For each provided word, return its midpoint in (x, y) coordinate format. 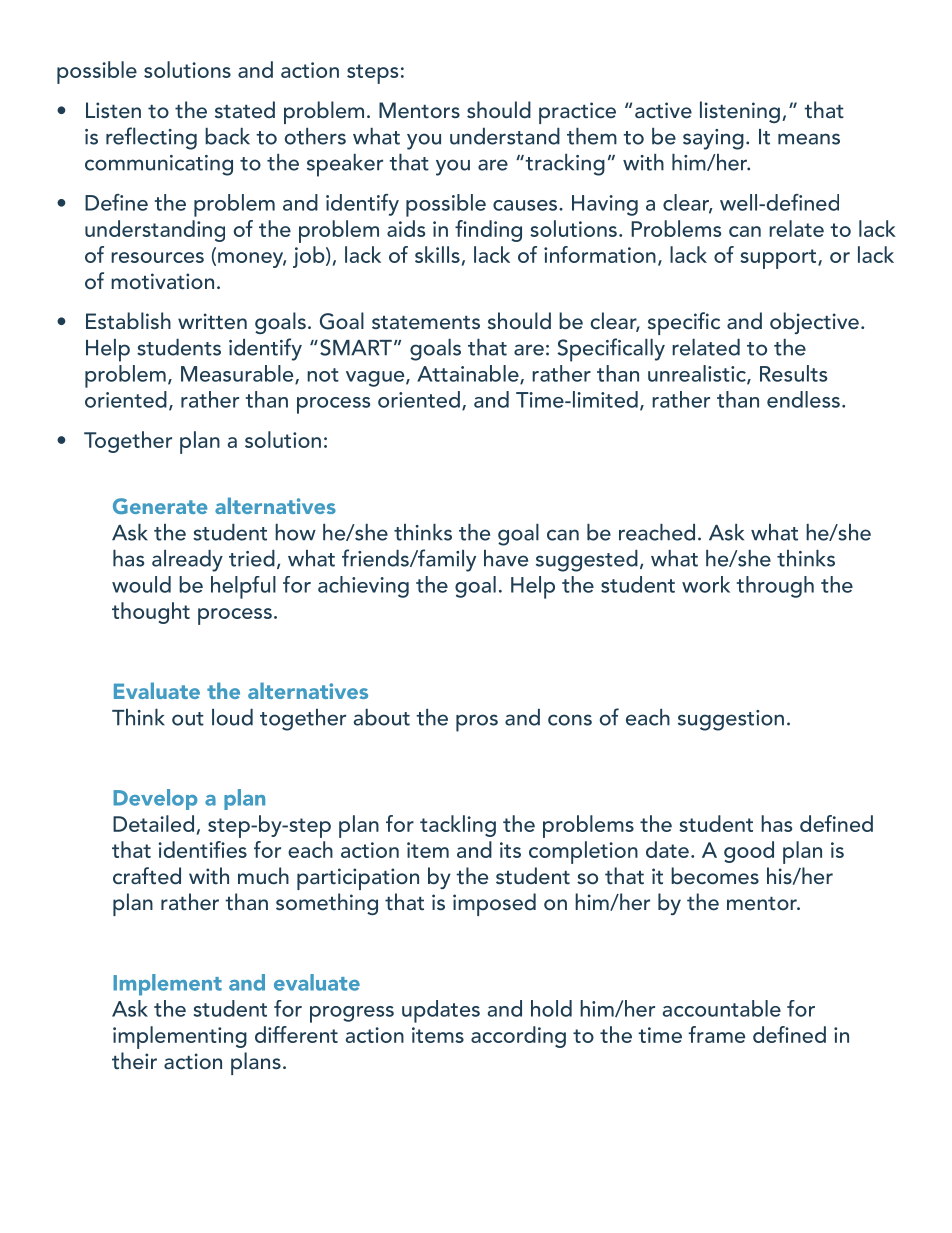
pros (477, 723)
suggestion (731, 720)
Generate (160, 506)
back (227, 136)
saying (713, 139)
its (510, 850)
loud (232, 717)
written (212, 321)
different (296, 1034)
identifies (202, 849)
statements (426, 322)
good (749, 852)
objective (814, 323)
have (506, 558)
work (706, 584)
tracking (564, 165)
